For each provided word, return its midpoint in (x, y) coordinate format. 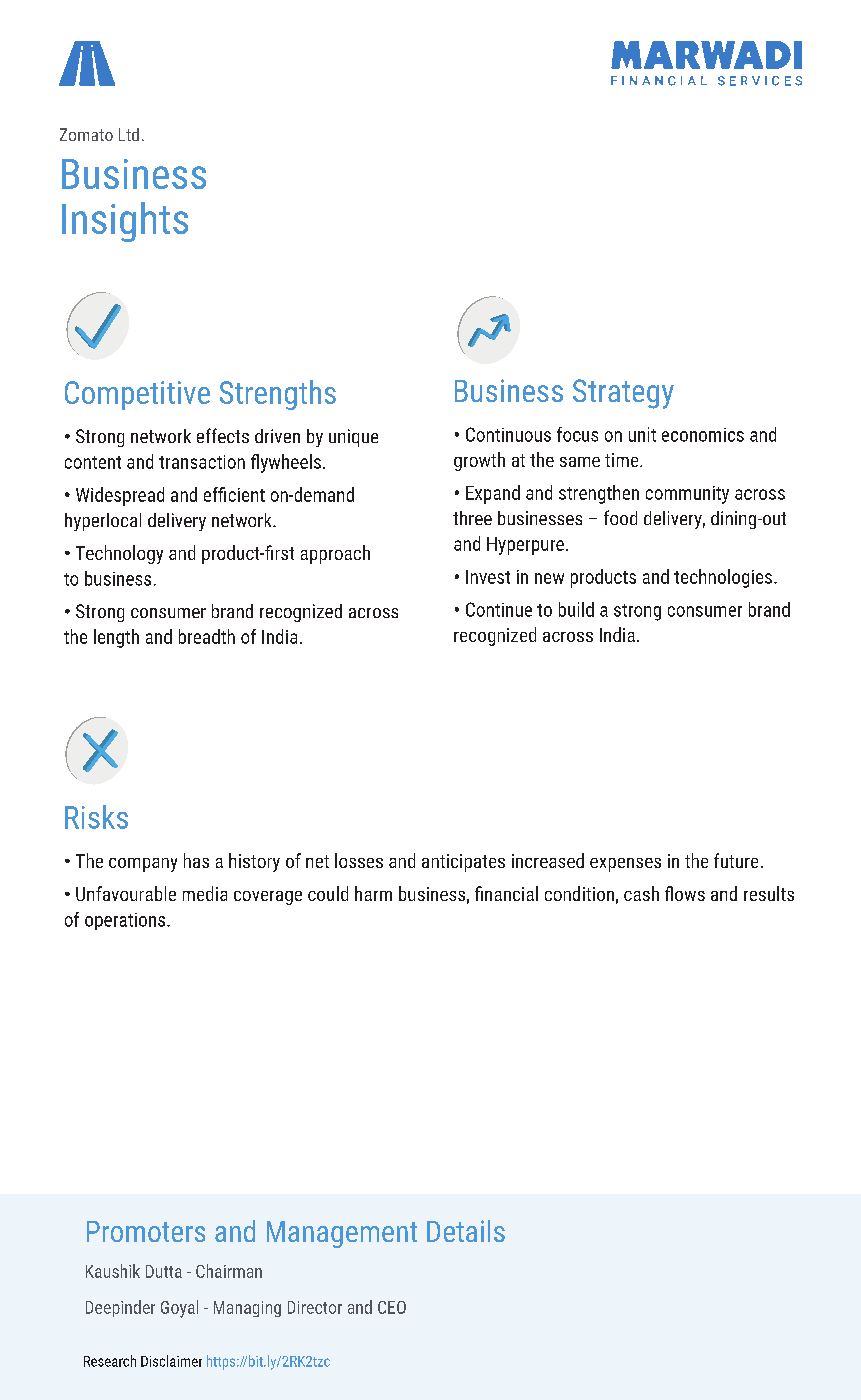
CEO (392, 1307)
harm (373, 893)
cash (641, 893)
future (736, 860)
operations (126, 921)
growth (479, 461)
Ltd (129, 134)
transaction (202, 462)
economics (703, 435)
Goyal (179, 1309)
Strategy (623, 394)
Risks (96, 817)
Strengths (278, 395)
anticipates (463, 863)
